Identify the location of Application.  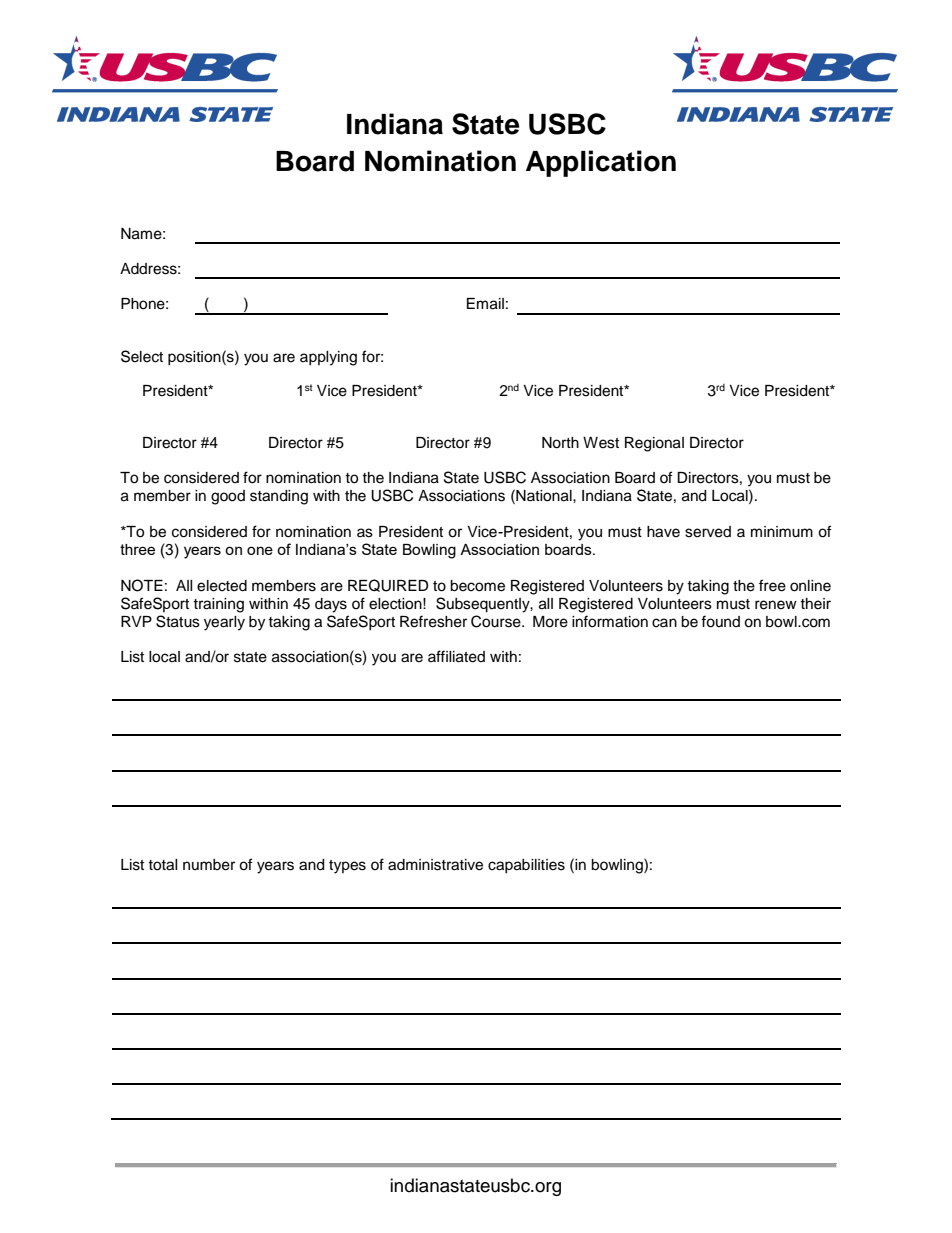
(601, 163).
